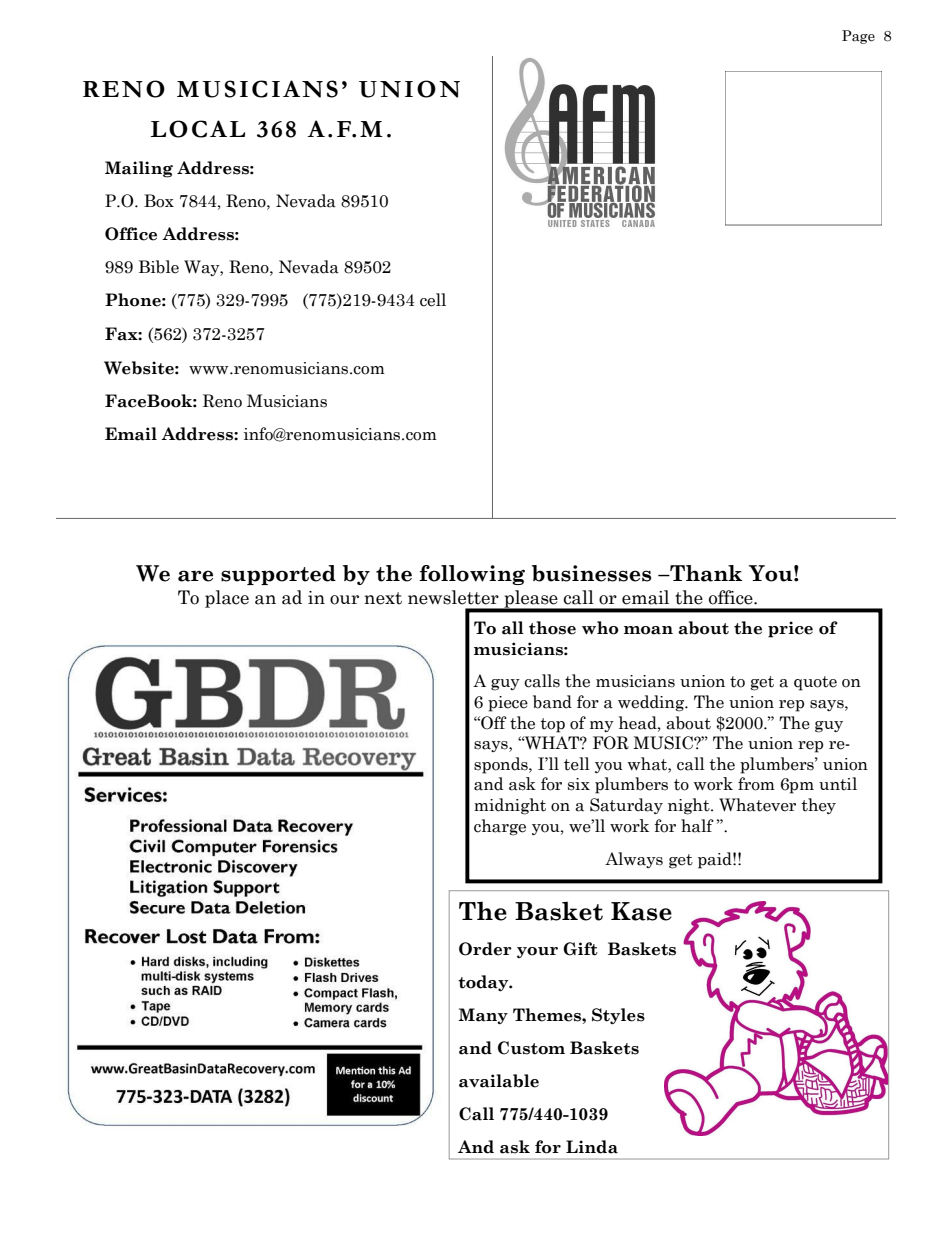  What do you see at coordinates (433, 300) in the page?
I see `cell` at bounding box center [433, 300].
